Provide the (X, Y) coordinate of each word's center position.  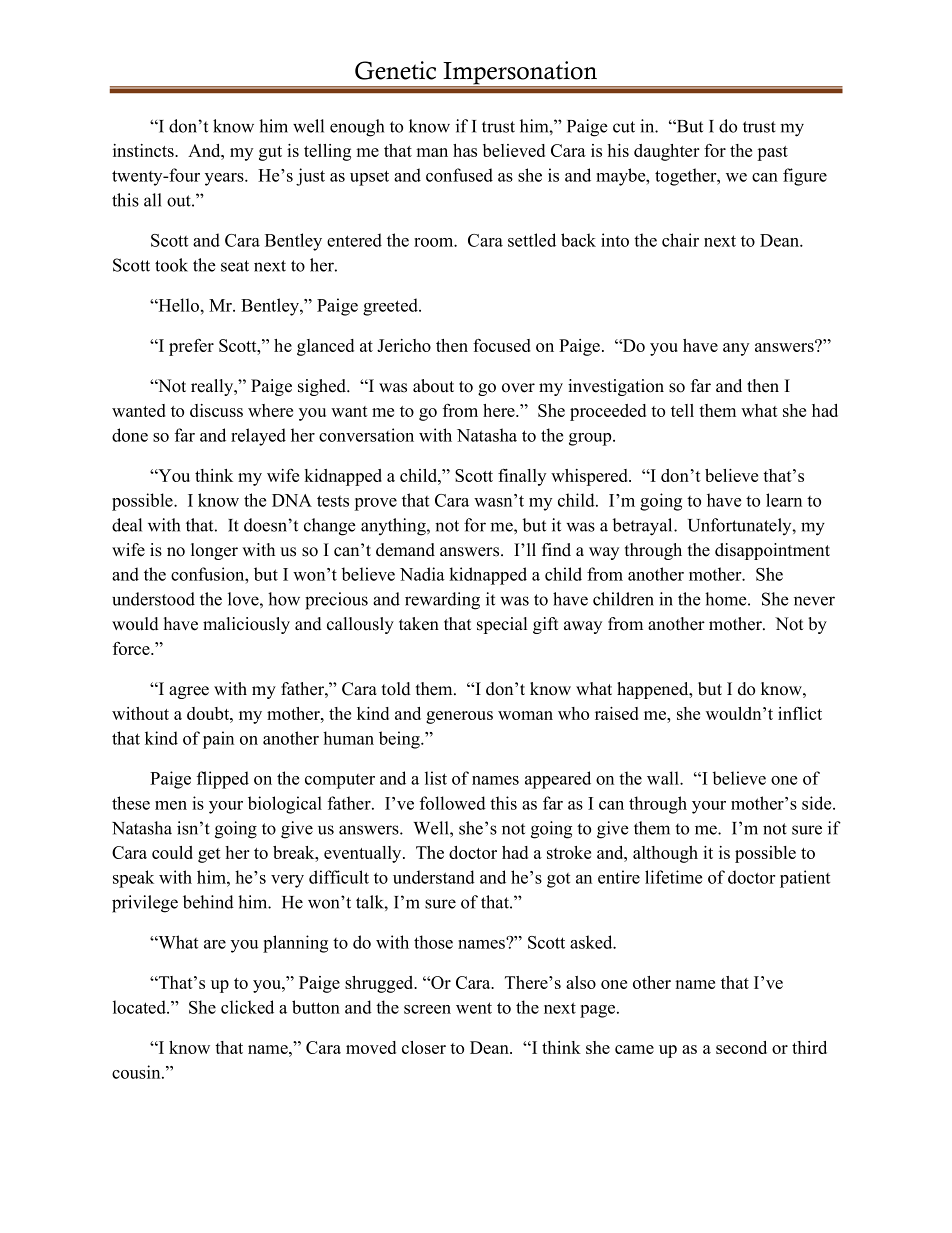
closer (424, 1047)
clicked (247, 1007)
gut (270, 153)
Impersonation (520, 74)
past (772, 153)
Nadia (422, 574)
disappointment (772, 551)
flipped (223, 780)
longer (214, 551)
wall (664, 778)
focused (502, 345)
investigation (616, 387)
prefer (191, 347)
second (741, 1047)
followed (453, 803)
